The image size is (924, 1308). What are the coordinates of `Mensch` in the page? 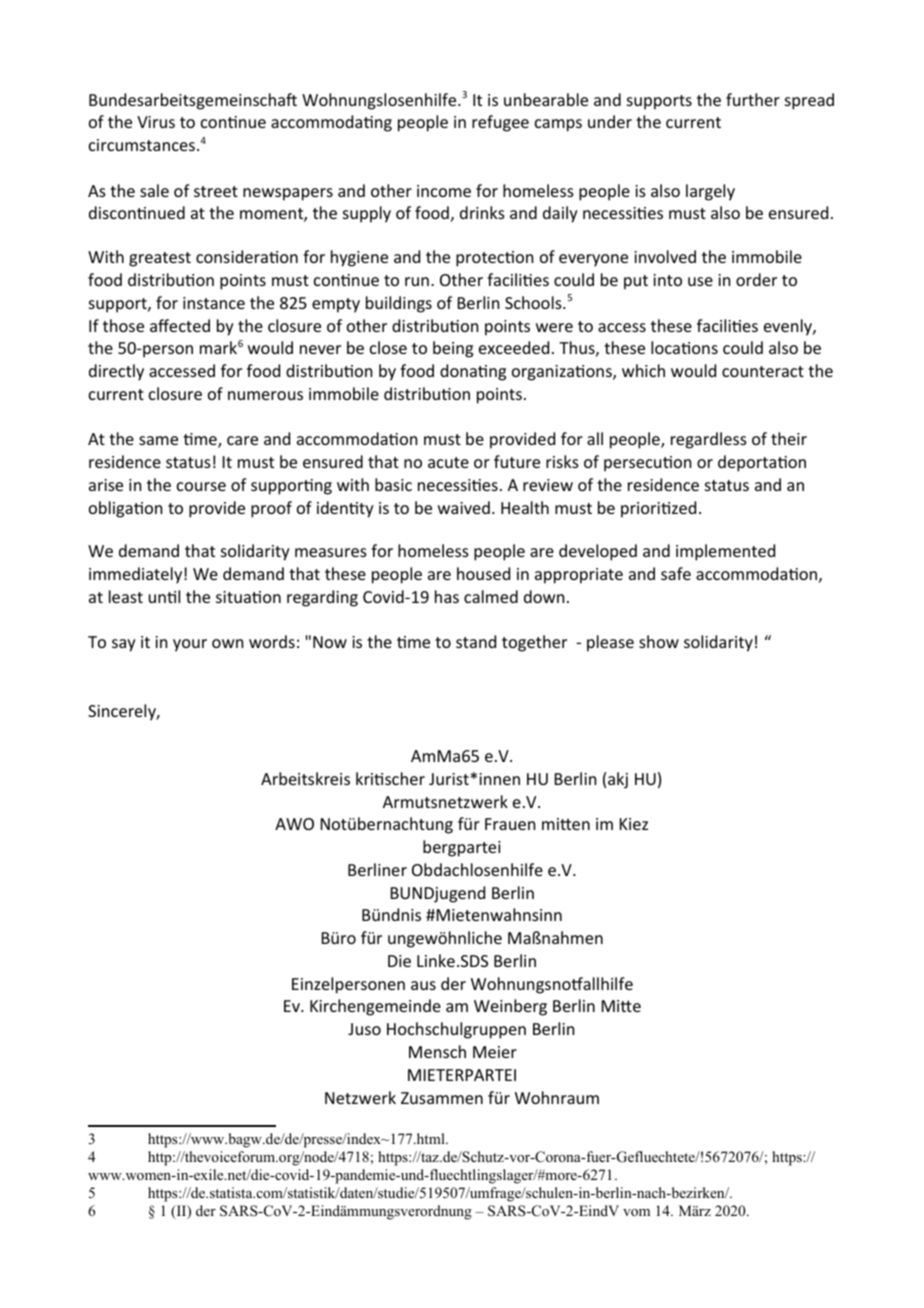 It's located at (437, 1051).
